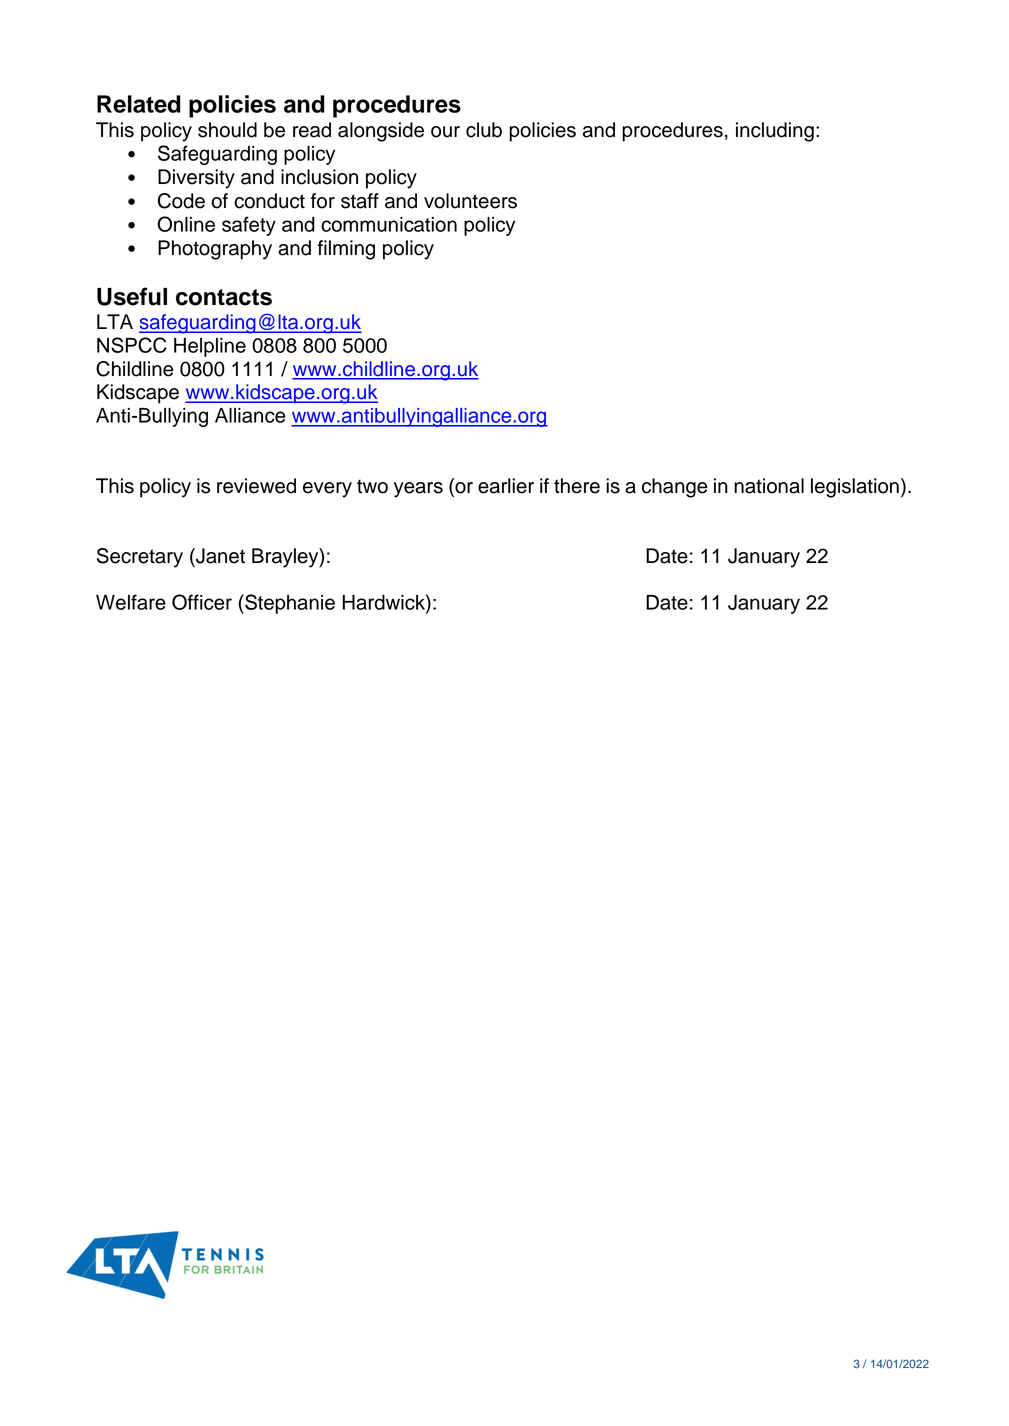 This document has width=1009, height=1426. What do you see at coordinates (769, 486) in the document?
I see `national` at bounding box center [769, 486].
